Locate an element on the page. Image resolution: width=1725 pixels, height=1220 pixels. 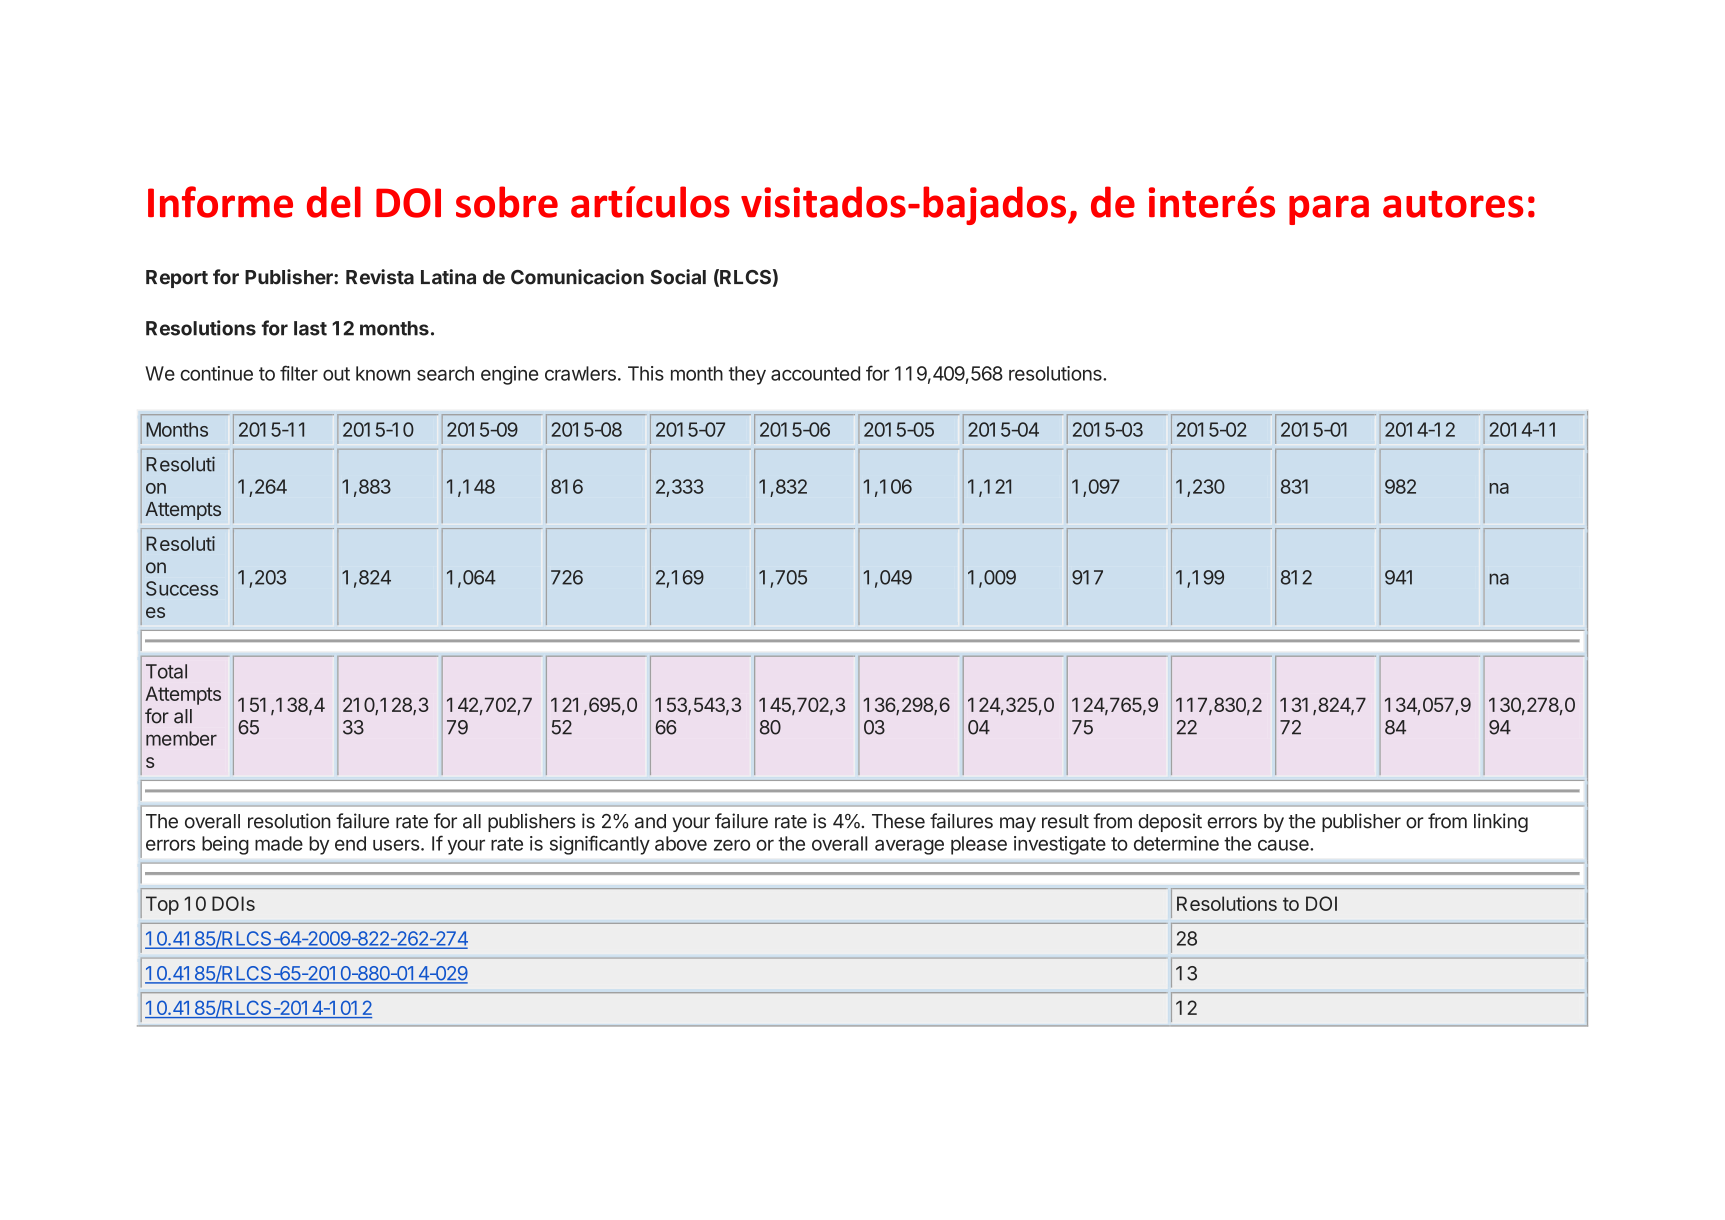
Success is located at coordinates (182, 588).
